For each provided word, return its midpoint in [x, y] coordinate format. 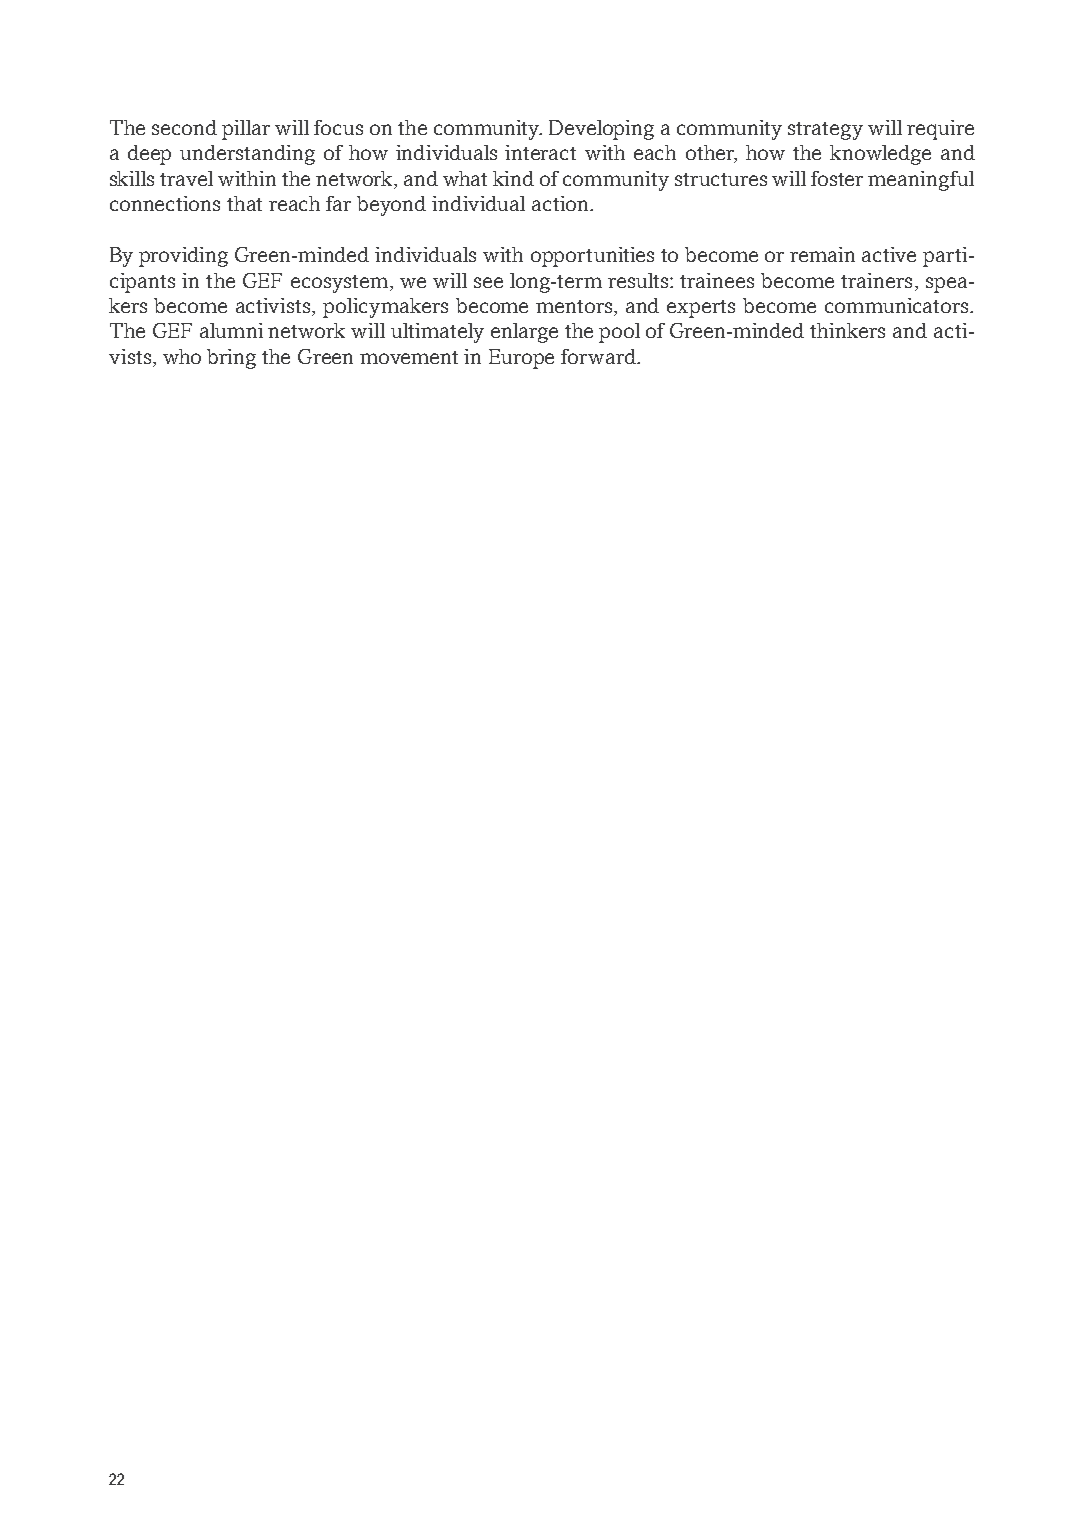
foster [837, 178]
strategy [825, 131]
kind [513, 178]
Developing [601, 130]
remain [822, 254]
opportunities [592, 257]
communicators [898, 305]
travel [186, 178]
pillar [246, 130]
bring [231, 359]
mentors [575, 308]
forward [599, 356]
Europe [521, 359]
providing [183, 257]
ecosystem [341, 284]
